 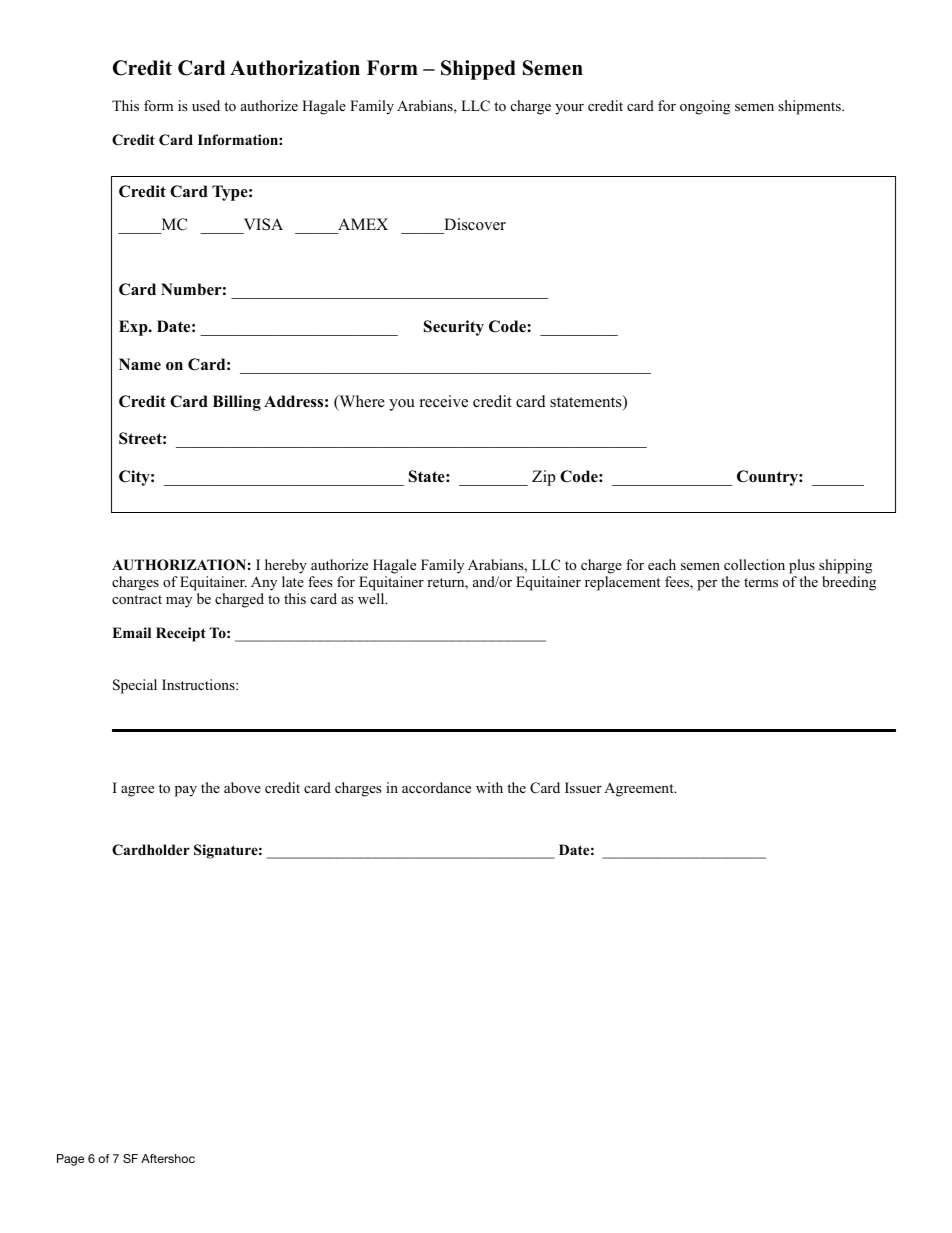 I want to click on well, so click(x=372, y=598).
